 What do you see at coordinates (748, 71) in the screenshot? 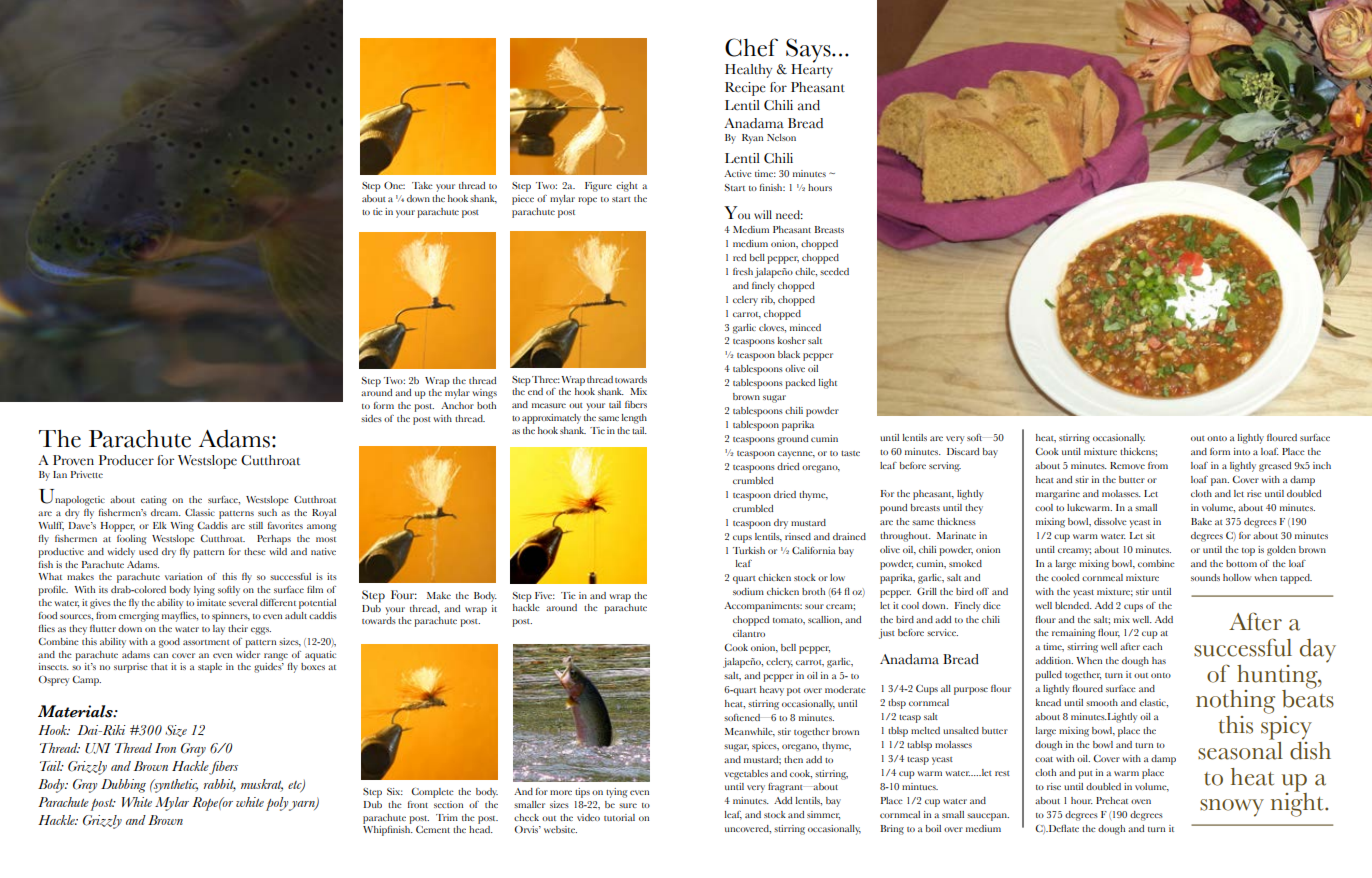
I see `Healthy` at bounding box center [748, 71].
